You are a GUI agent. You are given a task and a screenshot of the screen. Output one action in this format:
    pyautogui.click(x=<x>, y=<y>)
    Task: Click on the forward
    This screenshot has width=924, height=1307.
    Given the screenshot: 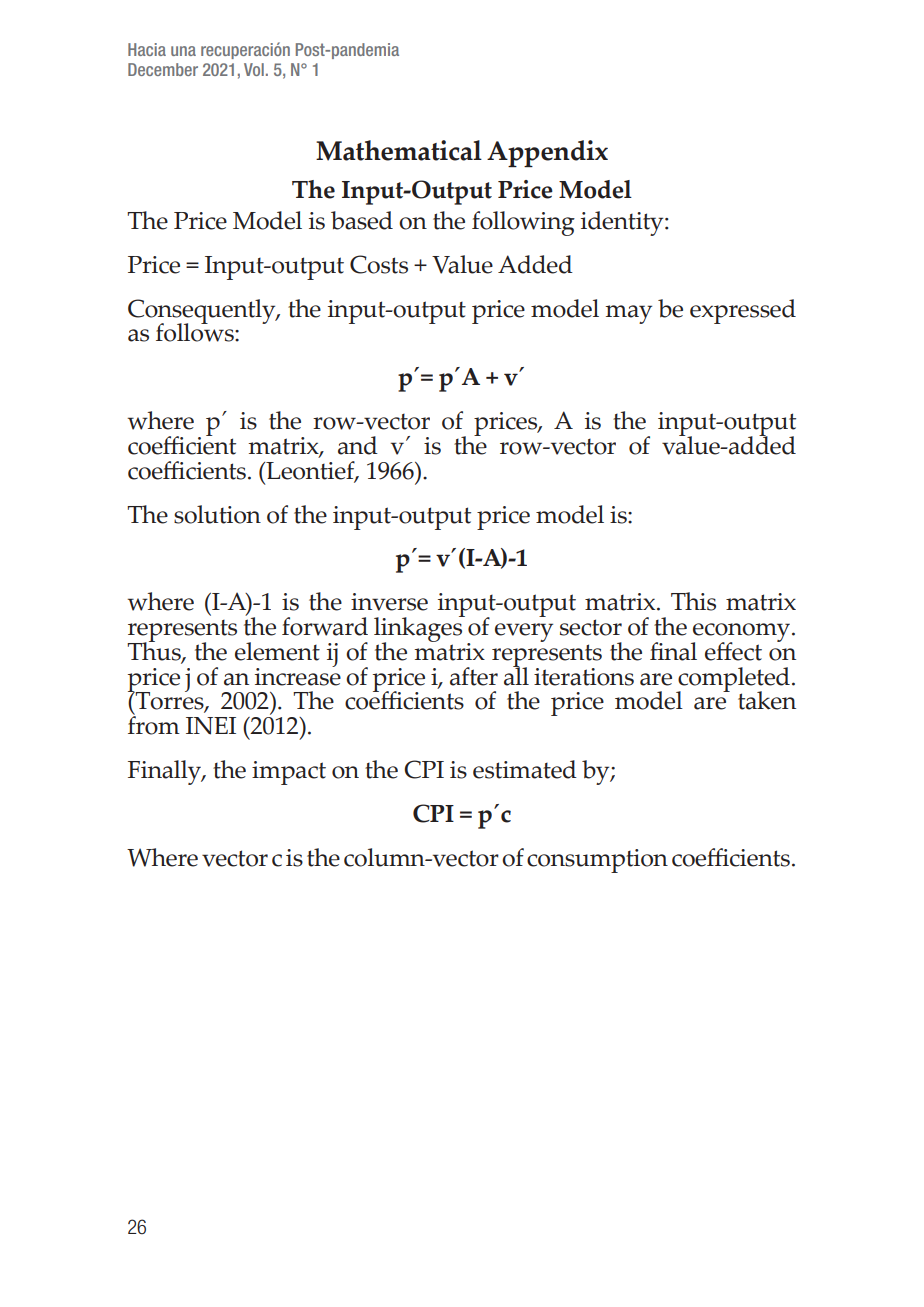 What is the action you would take?
    pyautogui.click(x=325, y=626)
